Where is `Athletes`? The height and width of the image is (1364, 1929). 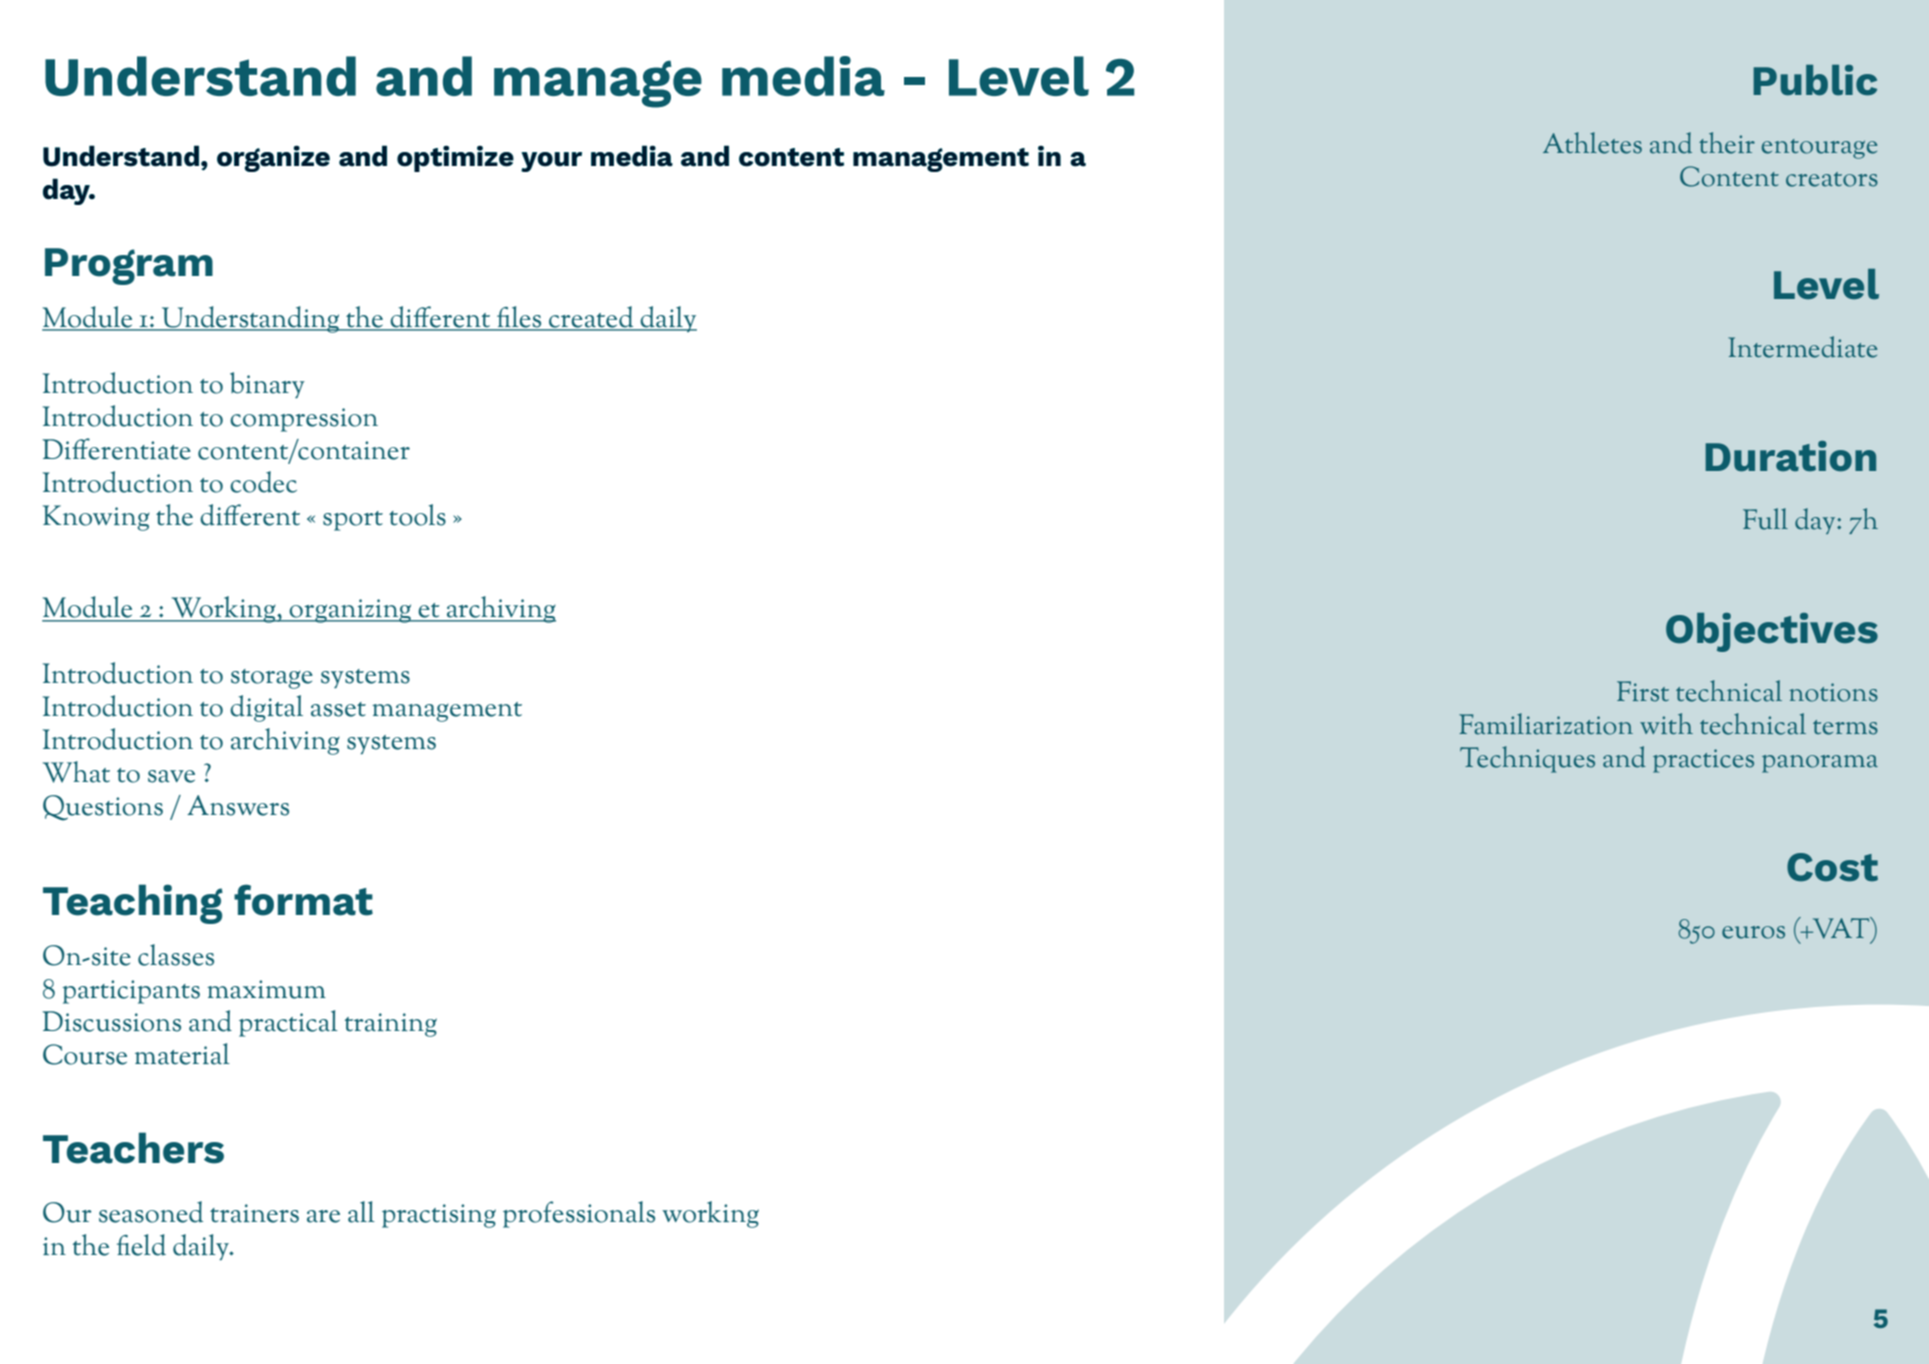
Athletes is located at coordinates (1592, 143).
